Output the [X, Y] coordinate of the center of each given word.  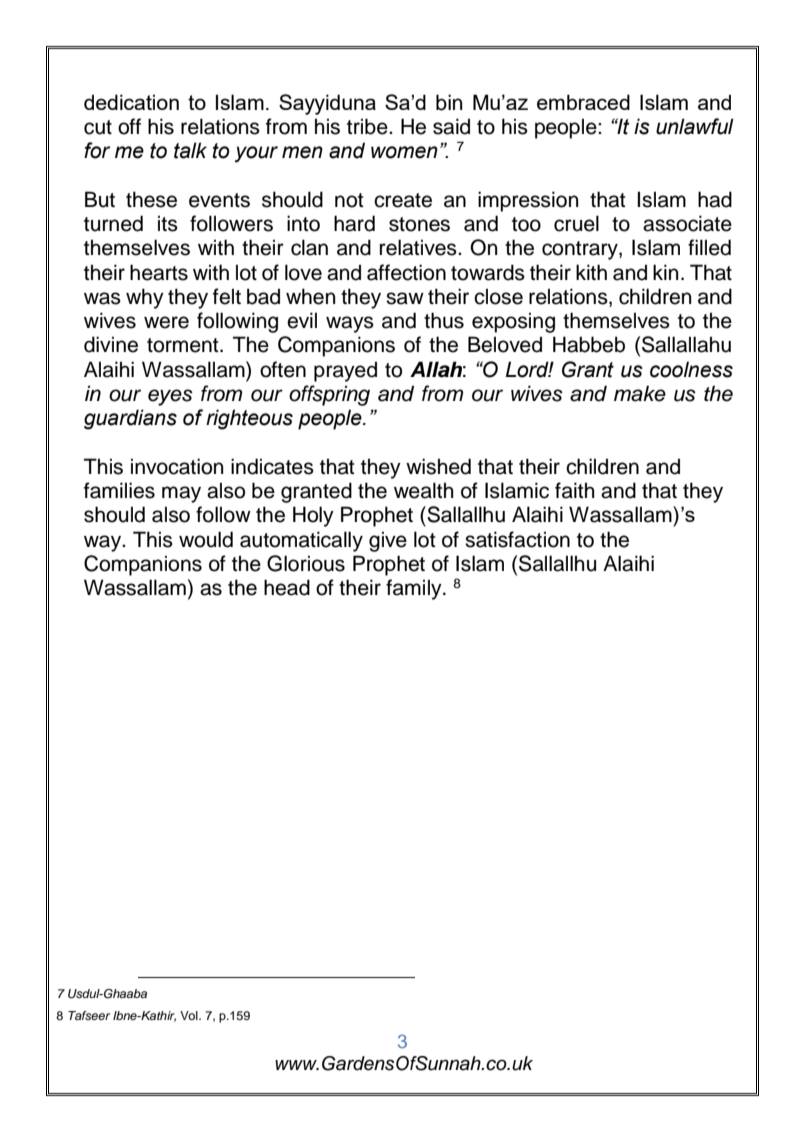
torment [184, 345]
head [287, 587]
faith [575, 490]
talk [190, 150]
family [415, 589]
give [388, 541]
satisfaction [517, 539]
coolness [691, 369]
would [206, 539]
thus [444, 320]
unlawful [695, 126]
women [404, 152]
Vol [190, 1015]
